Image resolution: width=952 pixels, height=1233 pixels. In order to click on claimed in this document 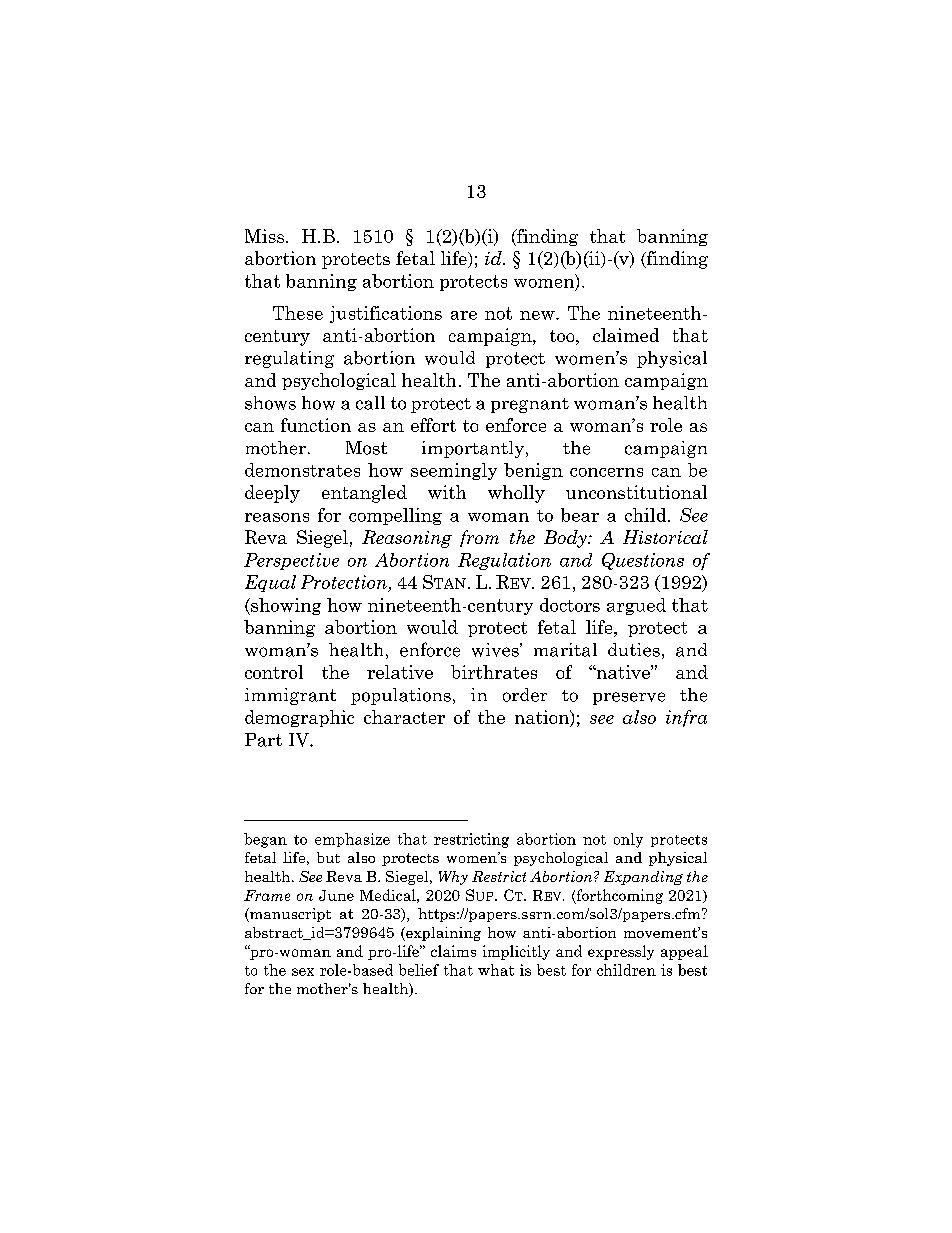, I will do `click(626, 335)`.
